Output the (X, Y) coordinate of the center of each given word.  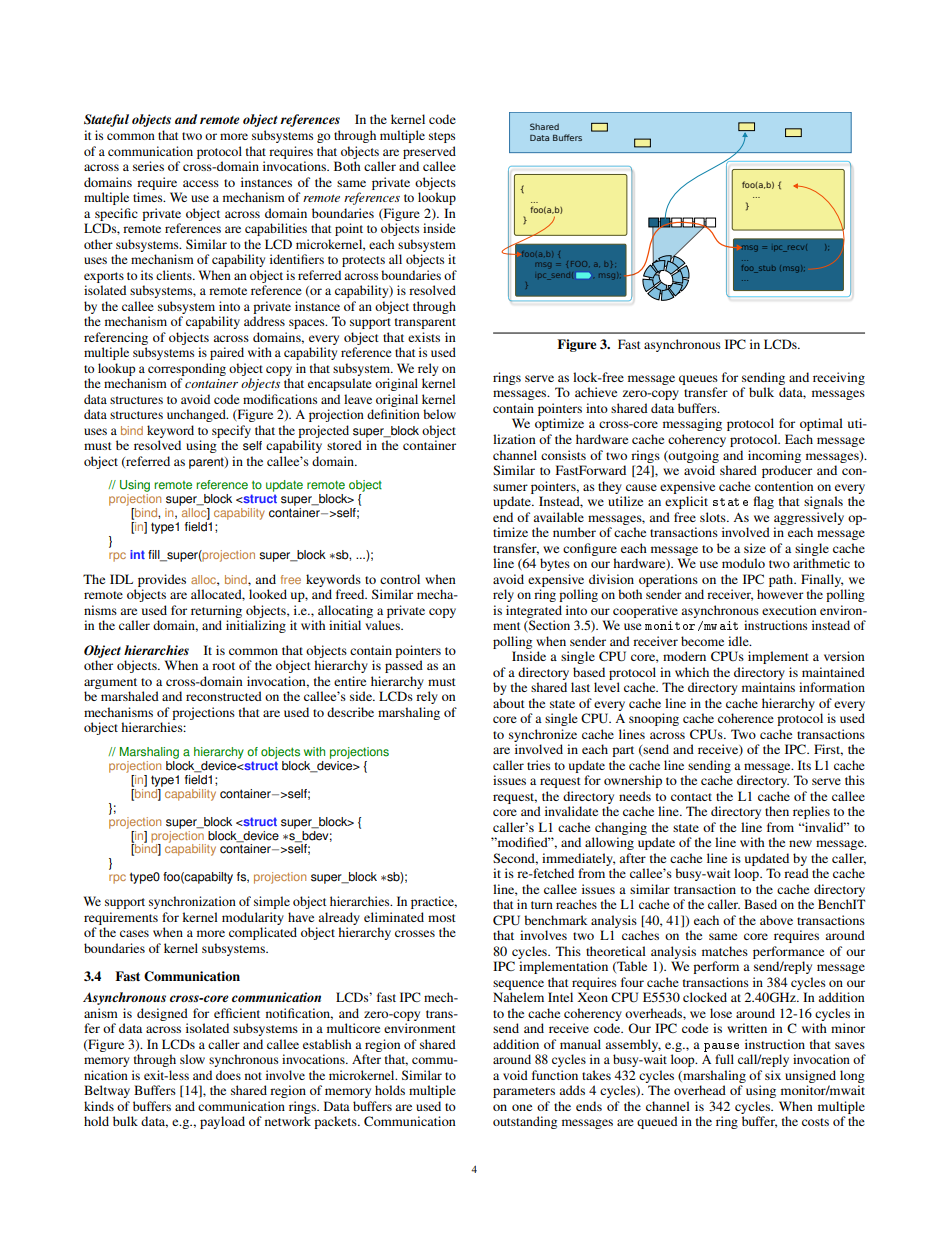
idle (739, 641)
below (439, 414)
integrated (534, 611)
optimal (821, 424)
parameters (524, 1092)
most (442, 918)
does (228, 1075)
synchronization (192, 902)
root (223, 666)
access (201, 183)
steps (442, 137)
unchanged (197, 415)
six (773, 1075)
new (800, 843)
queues (698, 380)
